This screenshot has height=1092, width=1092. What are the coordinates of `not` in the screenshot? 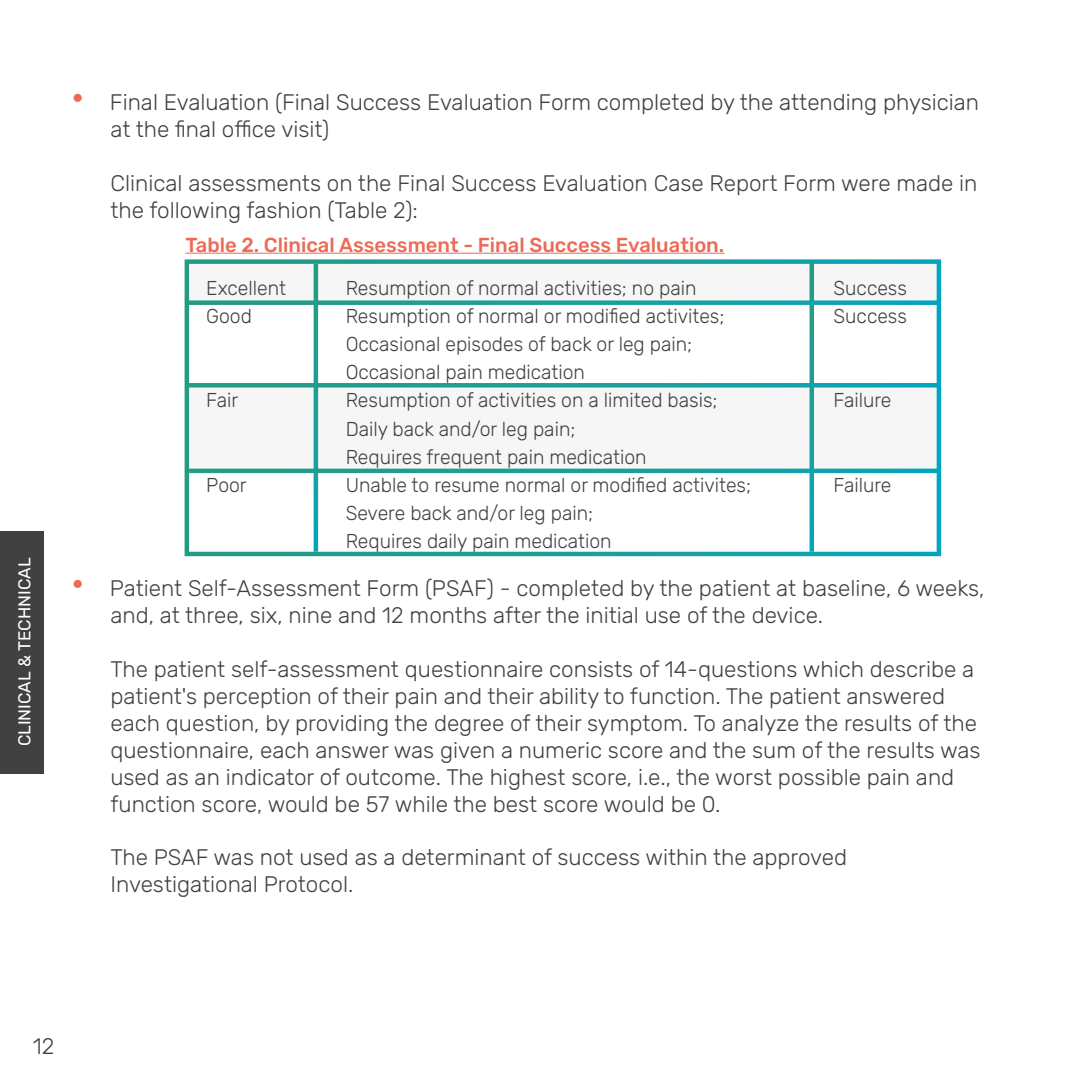 It's located at (277, 857).
